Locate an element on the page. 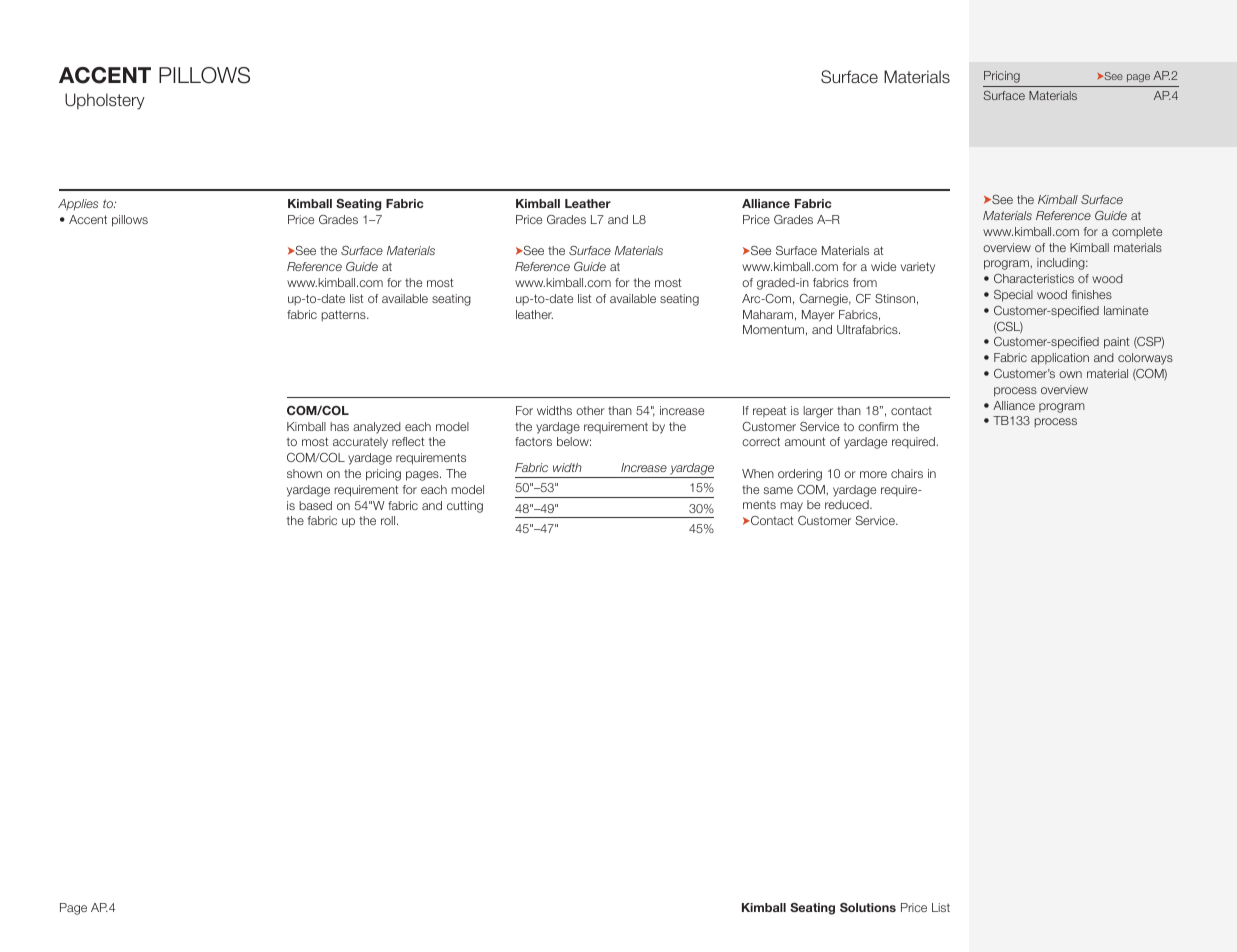 This image has width=1237, height=952. Upholstery is located at coordinates (105, 101).
